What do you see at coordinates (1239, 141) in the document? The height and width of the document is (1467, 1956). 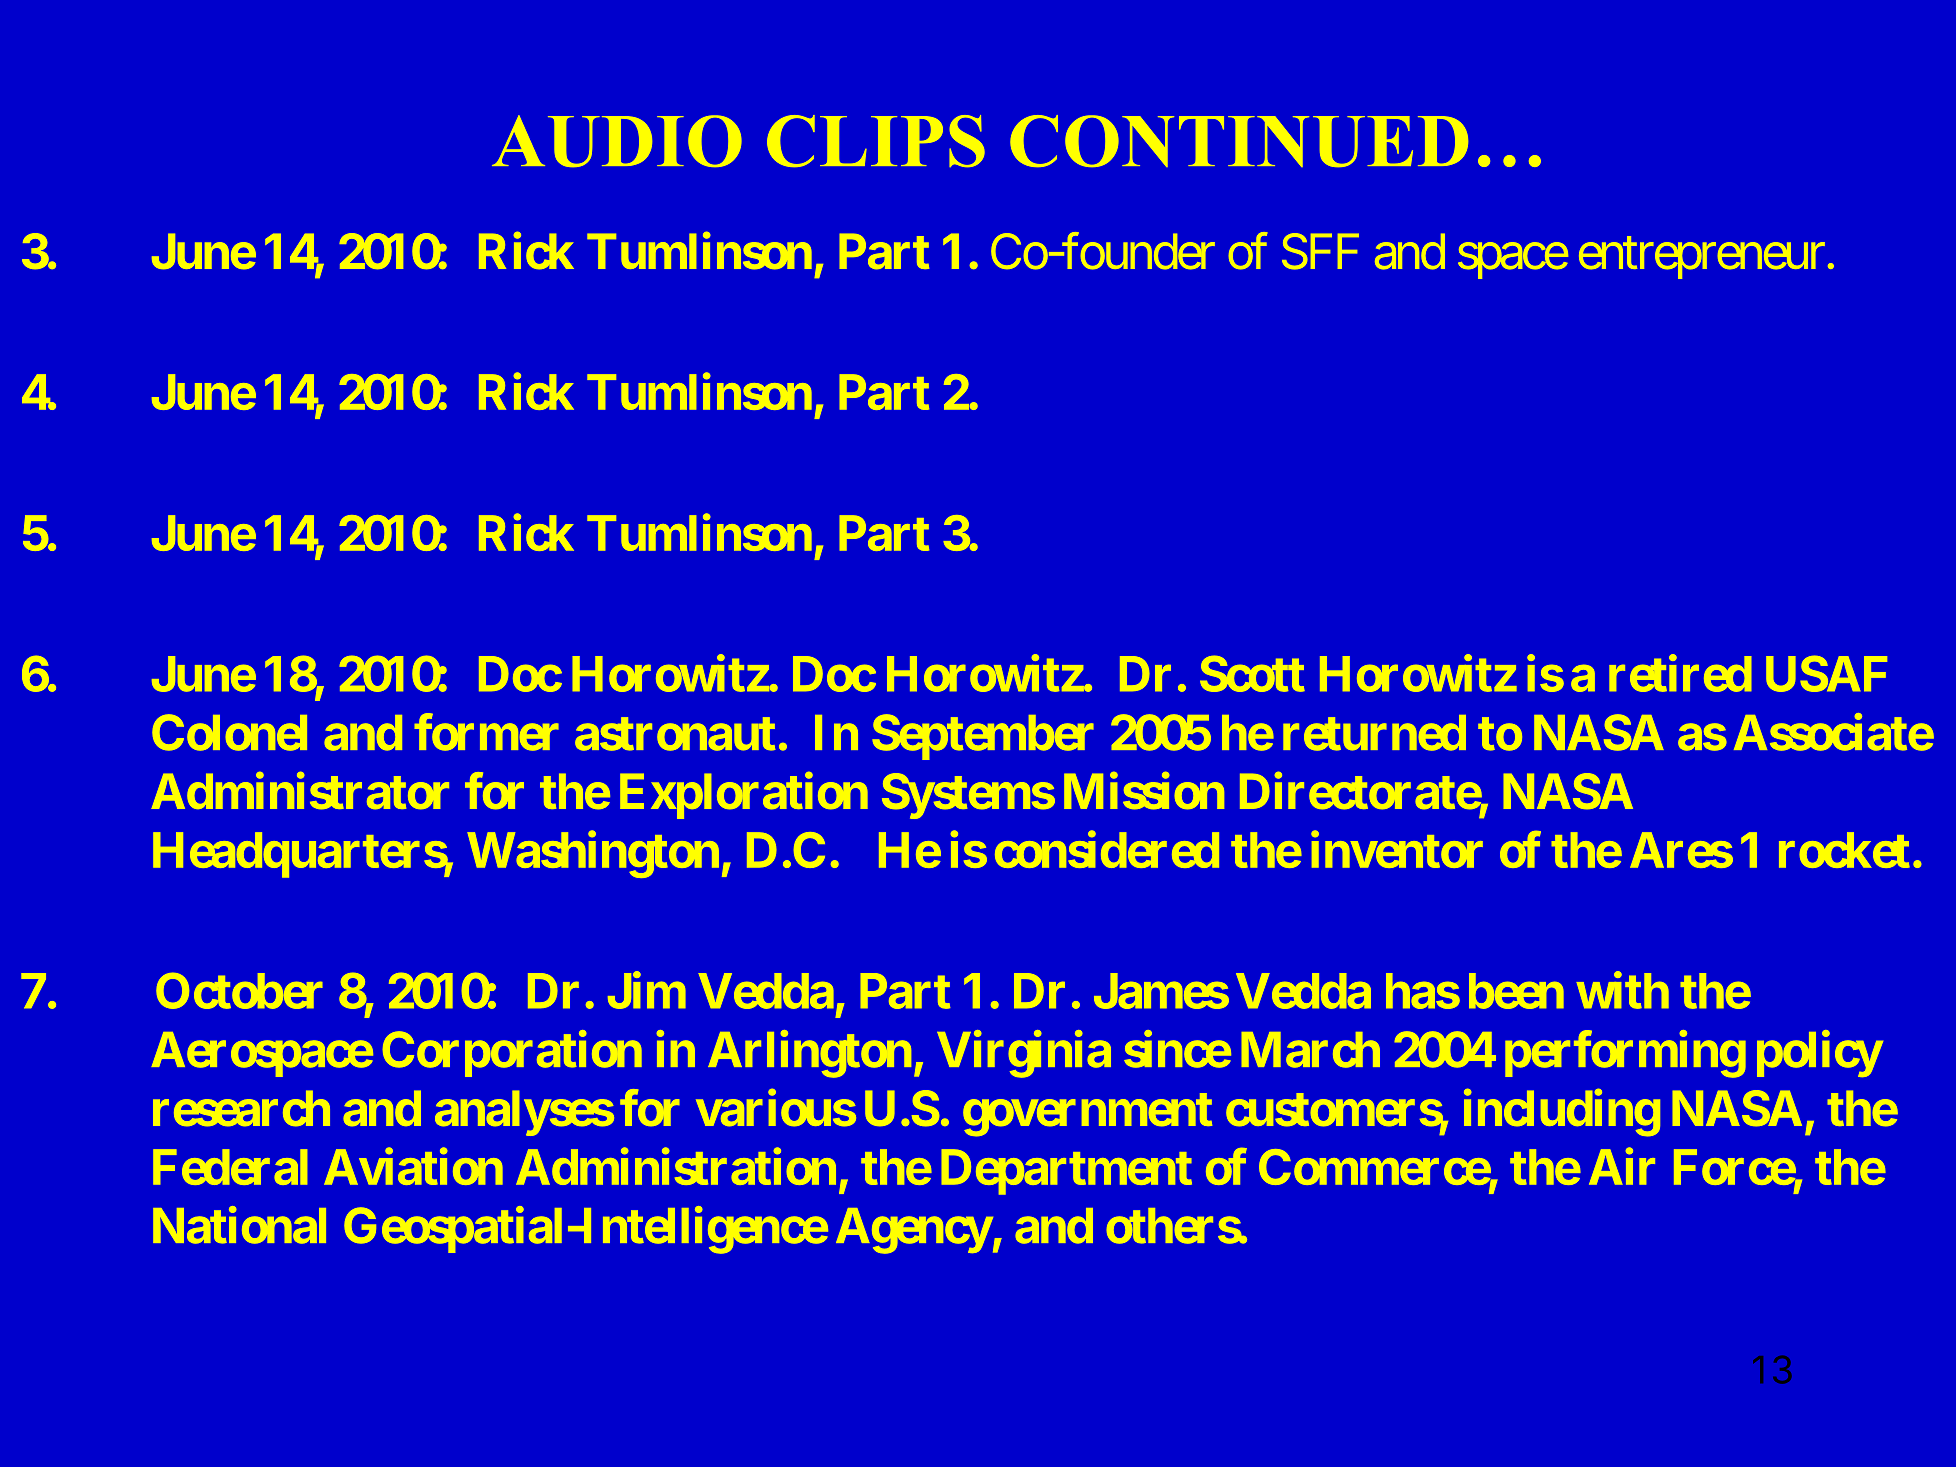 I see `CONTINUED` at bounding box center [1239, 141].
